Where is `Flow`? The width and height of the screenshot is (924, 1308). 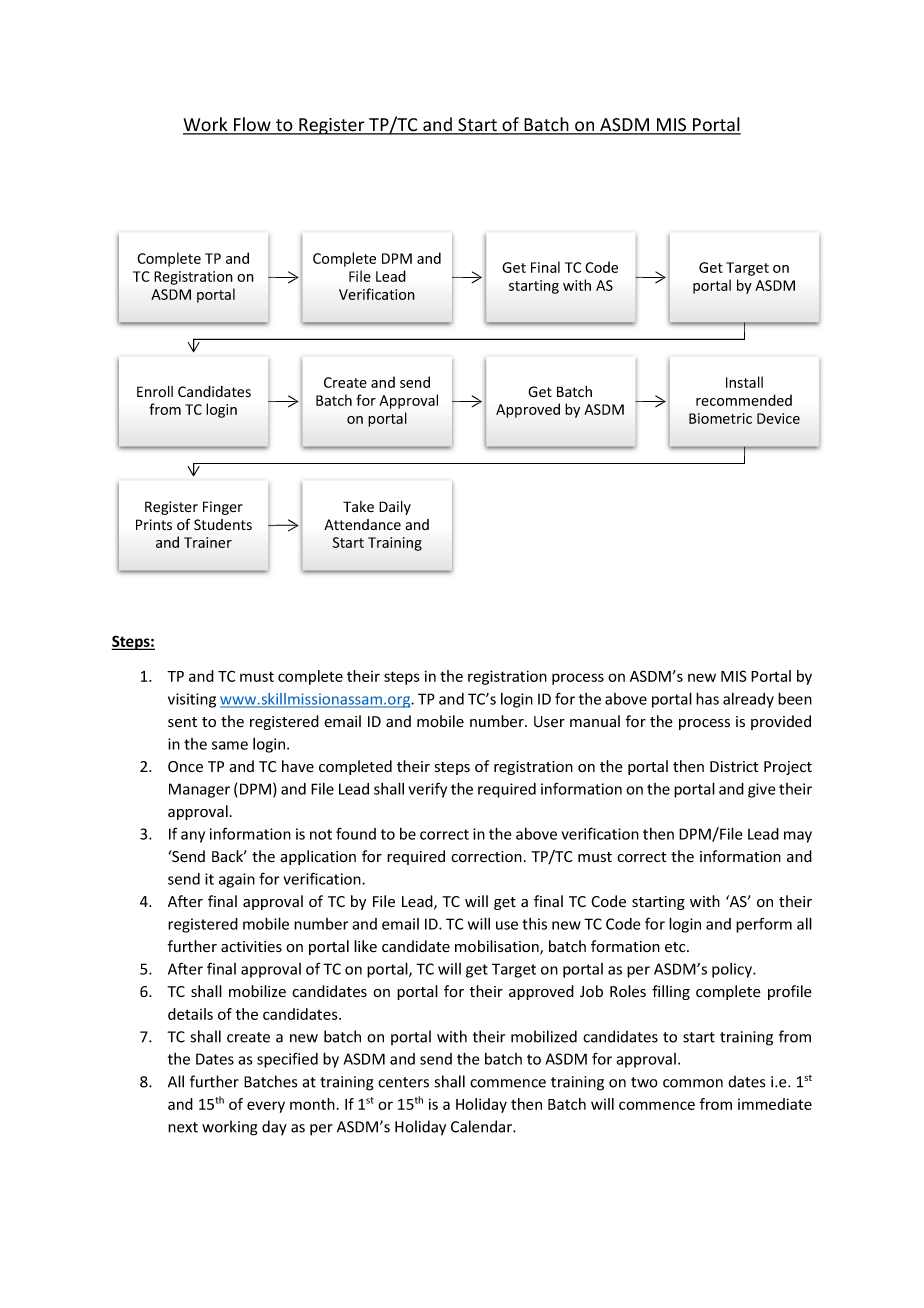
Flow is located at coordinates (252, 125).
